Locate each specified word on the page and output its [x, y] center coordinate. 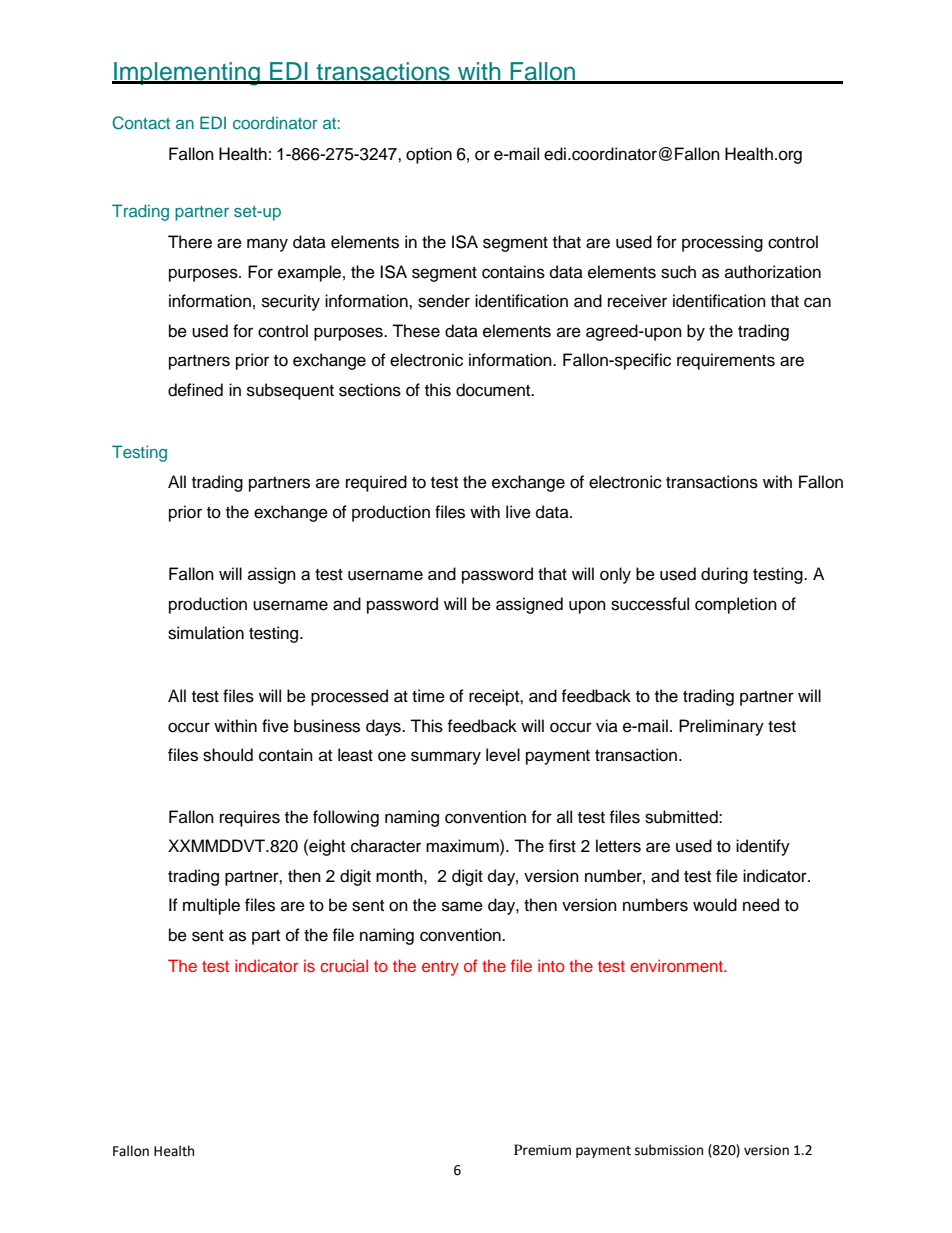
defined [195, 390]
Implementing [187, 74]
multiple [211, 906]
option [429, 155]
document [494, 390]
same [462, 906]
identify [763, 847]
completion [736, 605]
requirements [726, 361]
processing [722, 243]
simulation [206, 633]
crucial [344, 965]
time [428, 696]
